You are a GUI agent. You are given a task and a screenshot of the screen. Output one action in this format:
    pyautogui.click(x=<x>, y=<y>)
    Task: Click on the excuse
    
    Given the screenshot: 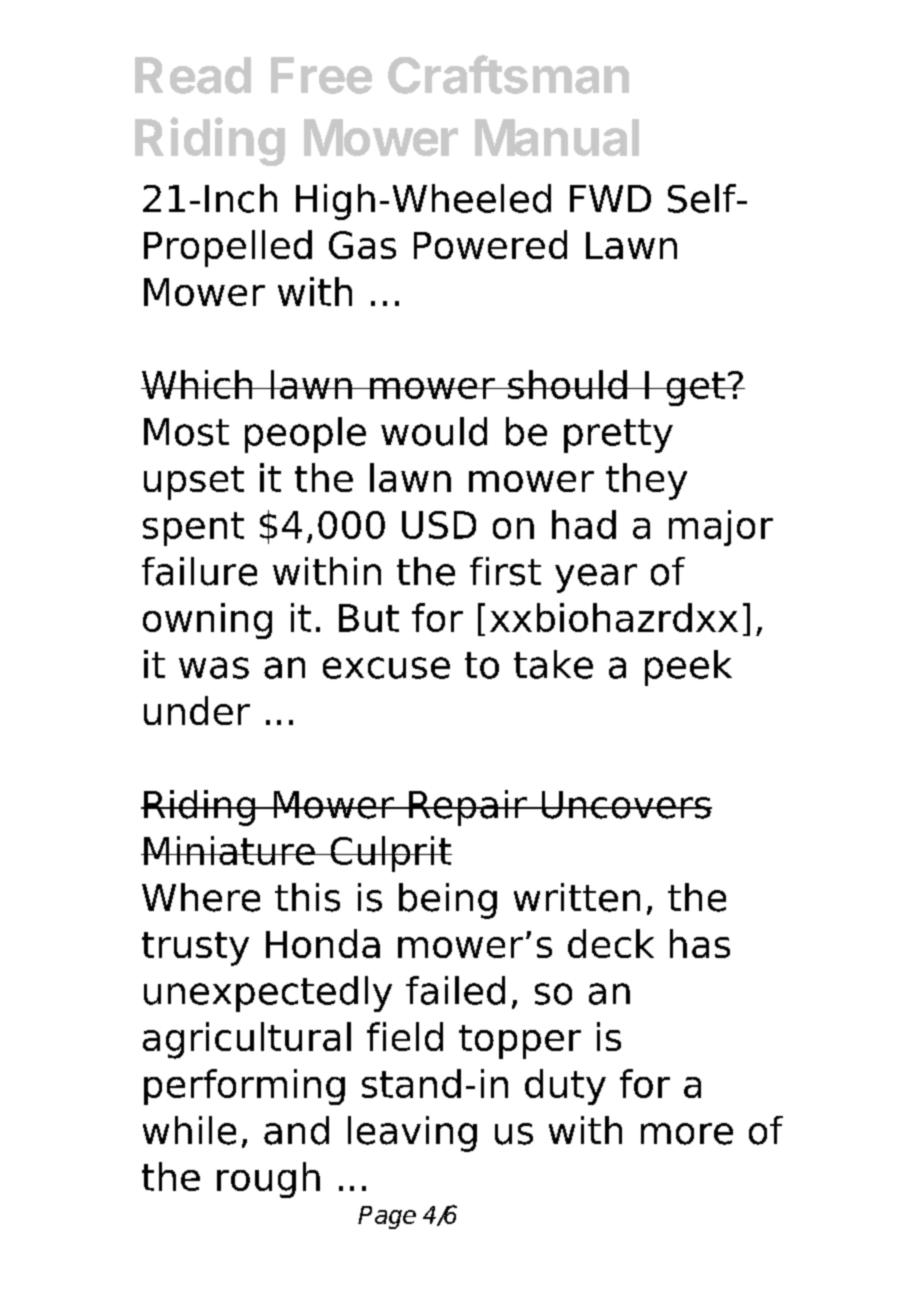 What is the action you would take?
    pyautogui.click(x=386, y=668)
